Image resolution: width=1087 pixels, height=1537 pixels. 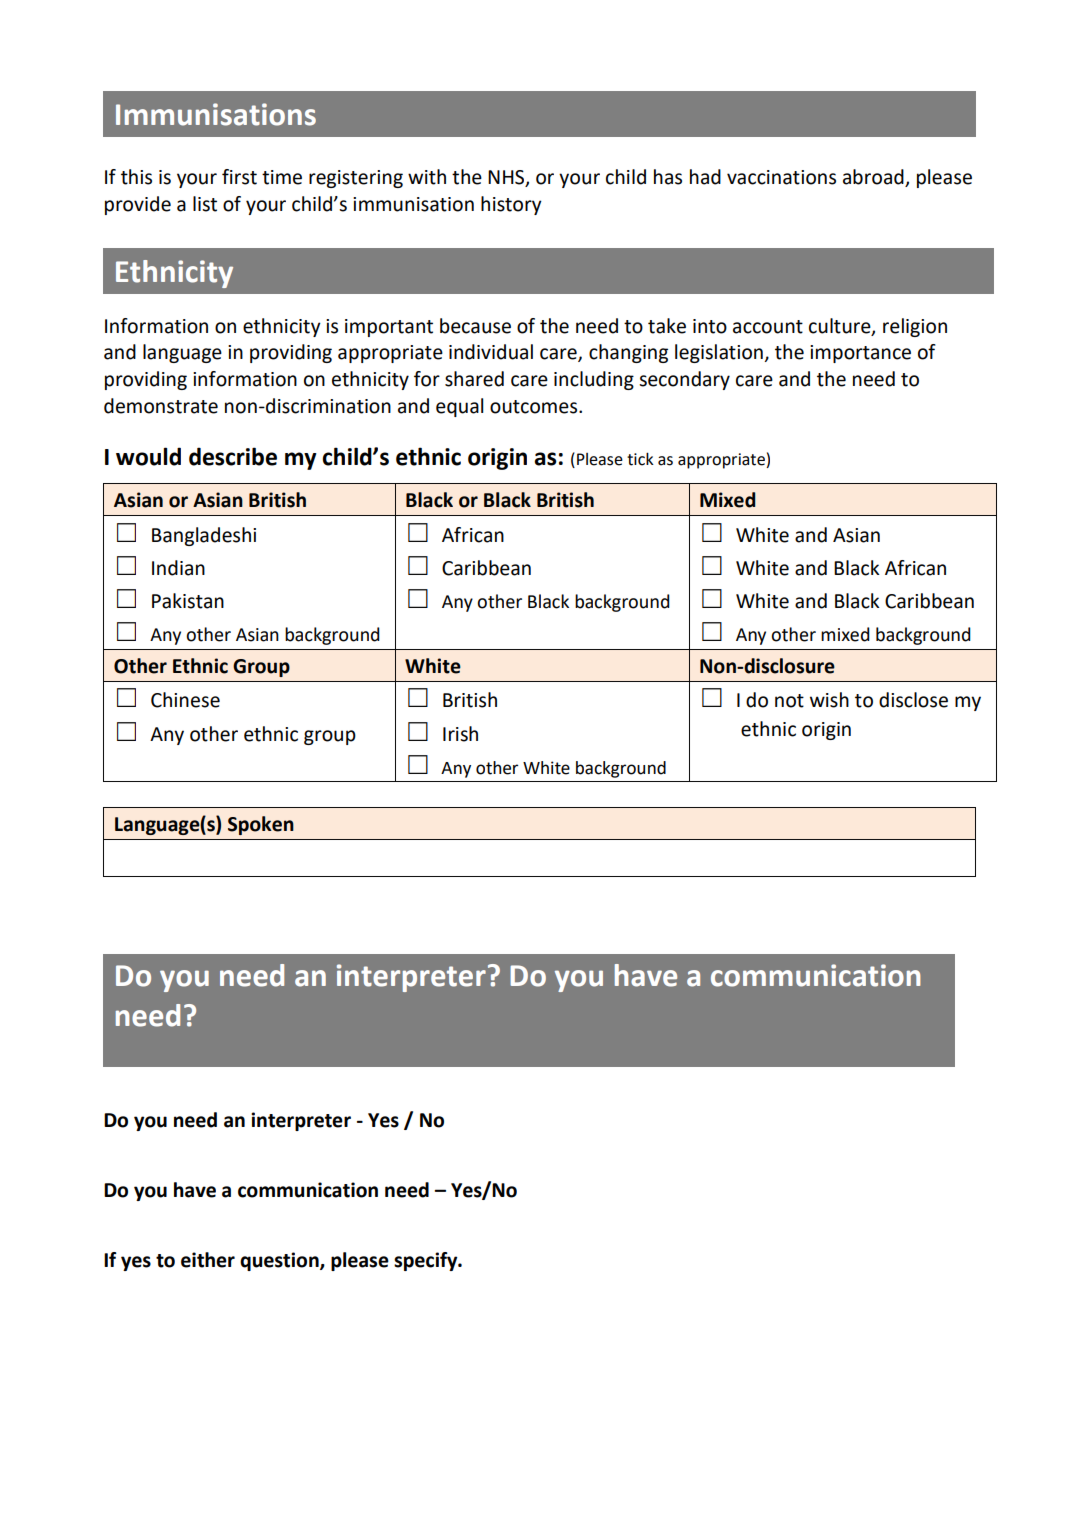 I want to click on question, so click(x=280, y=1261).
